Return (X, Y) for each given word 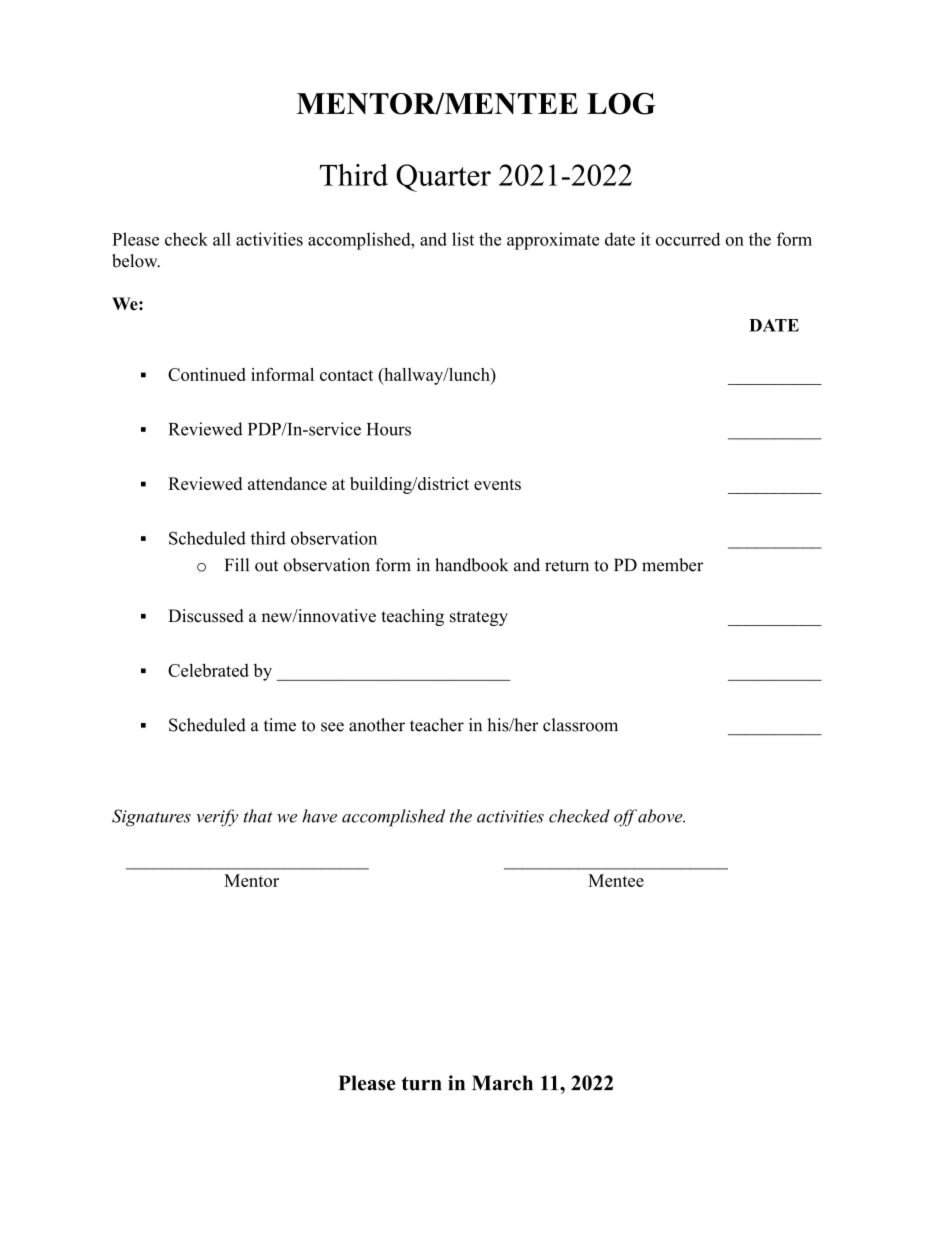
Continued (207, 374)
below (136, 261)
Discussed (206, 616)
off (625, 818)
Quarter (443, 178)
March (502, 1083)
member (672, 565)
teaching (412, 617)
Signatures (151, 818)
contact (346, 375)
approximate (553, 241)
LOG (621, 103)
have (319, 816)
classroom (580, 725)
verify (217, 818)
